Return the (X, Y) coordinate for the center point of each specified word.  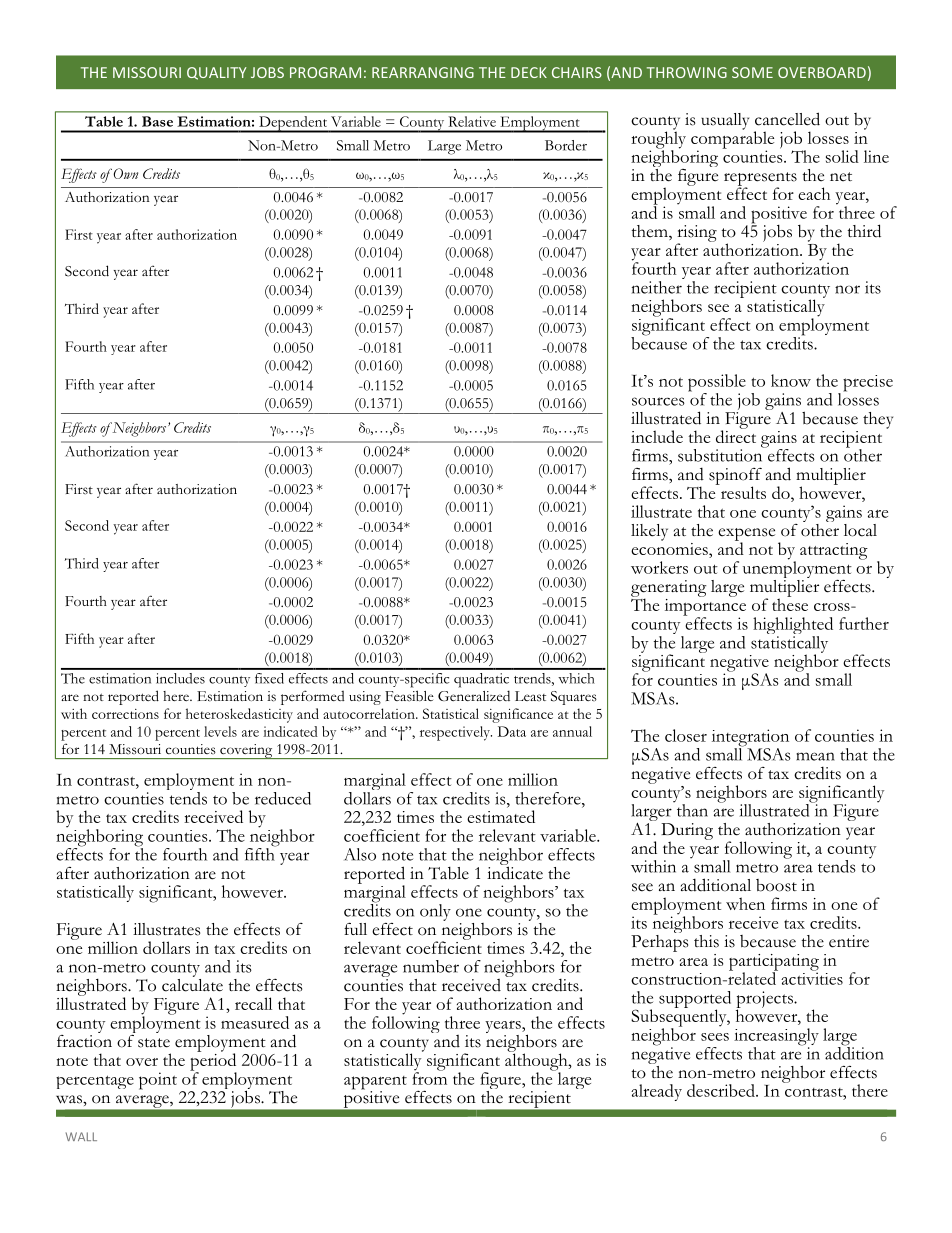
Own (126, 173)
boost (776, 885)
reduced (283, 798)
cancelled (787, 119)
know (791, 380)
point (158, 1081)
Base (157, 121)
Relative (472, 121)
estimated (501, 816)
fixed (269, 678)
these (790, 603)
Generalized (474, 695)
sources (658, 401)
